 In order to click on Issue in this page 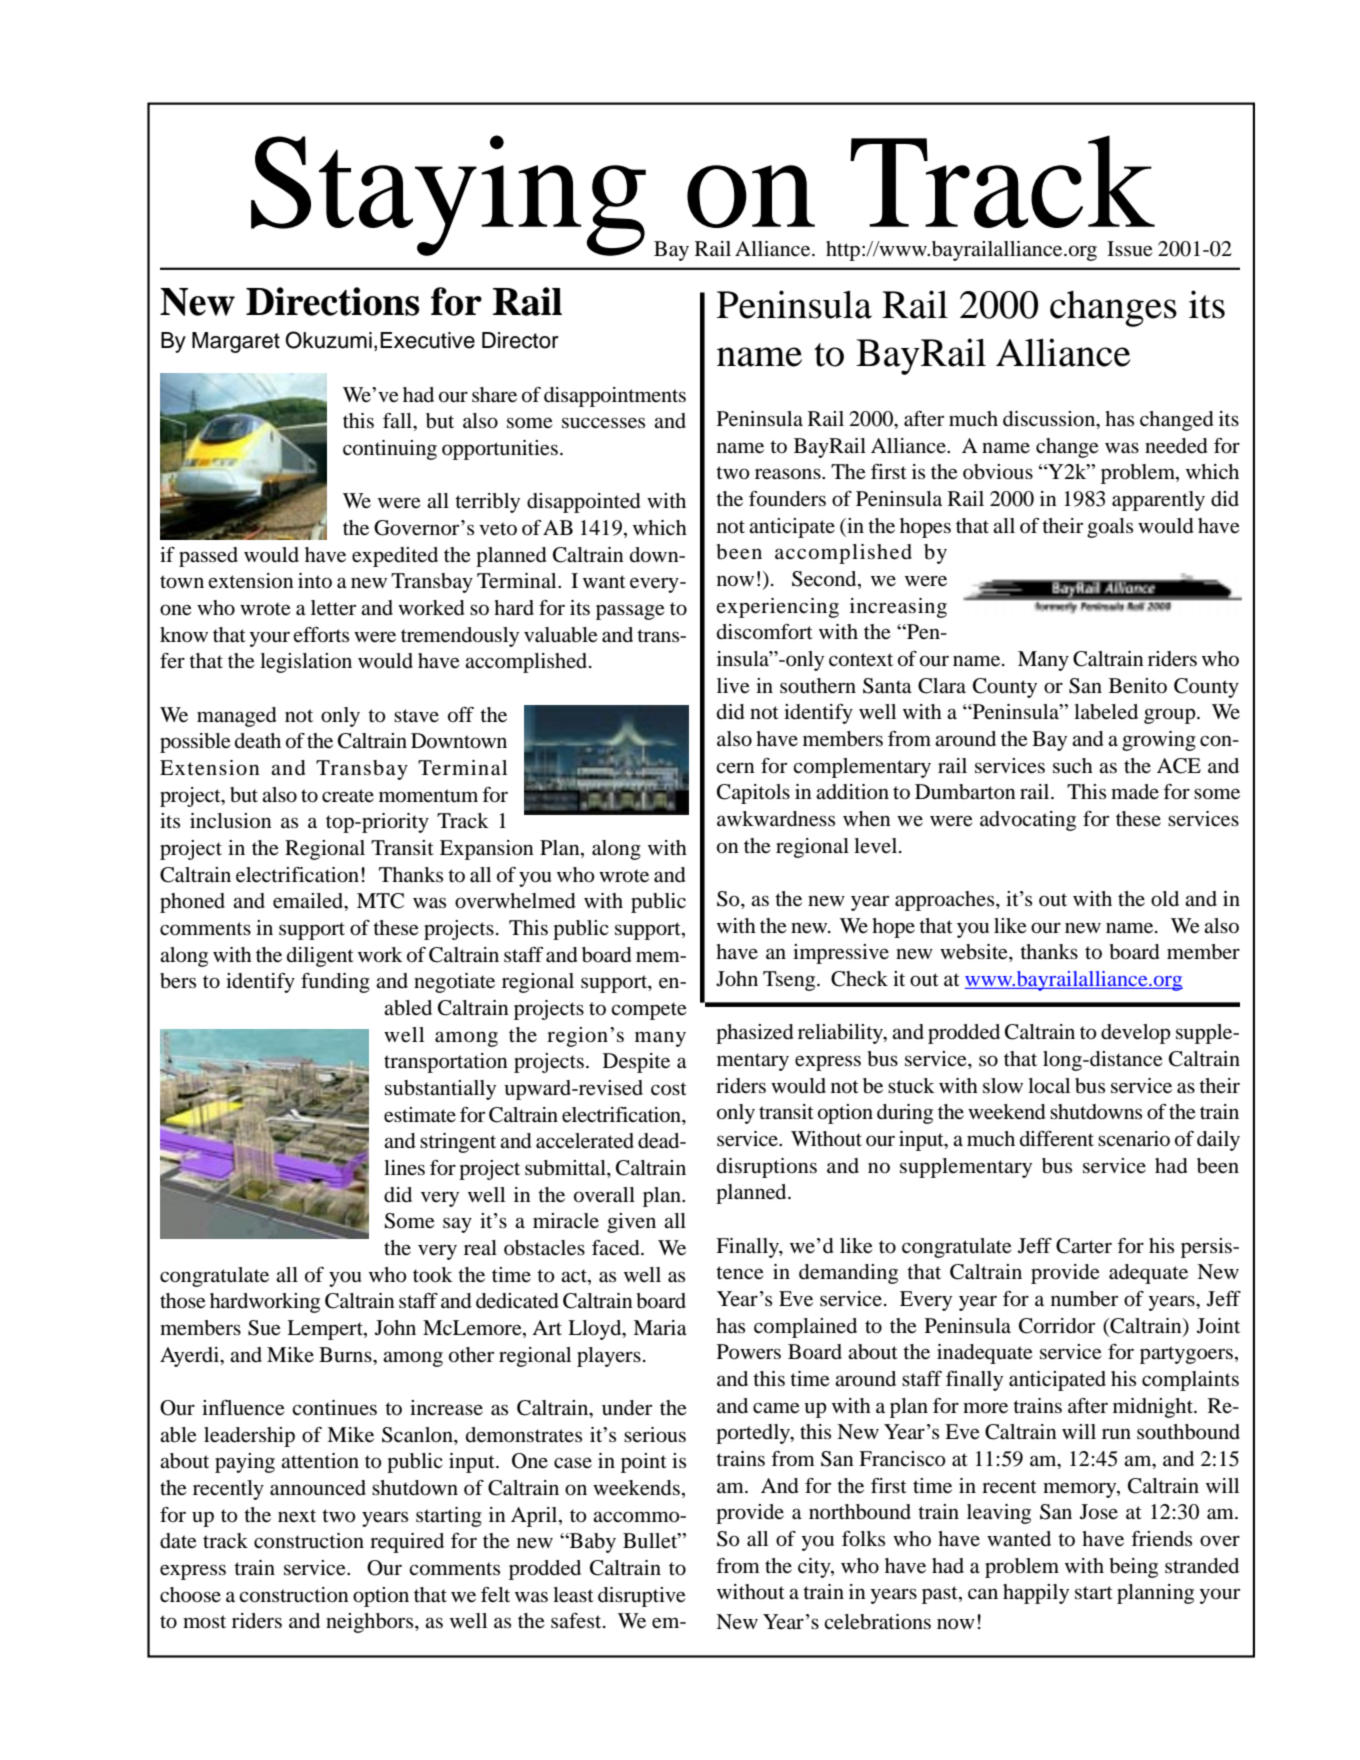, I will do `click(1129, 249)`.
